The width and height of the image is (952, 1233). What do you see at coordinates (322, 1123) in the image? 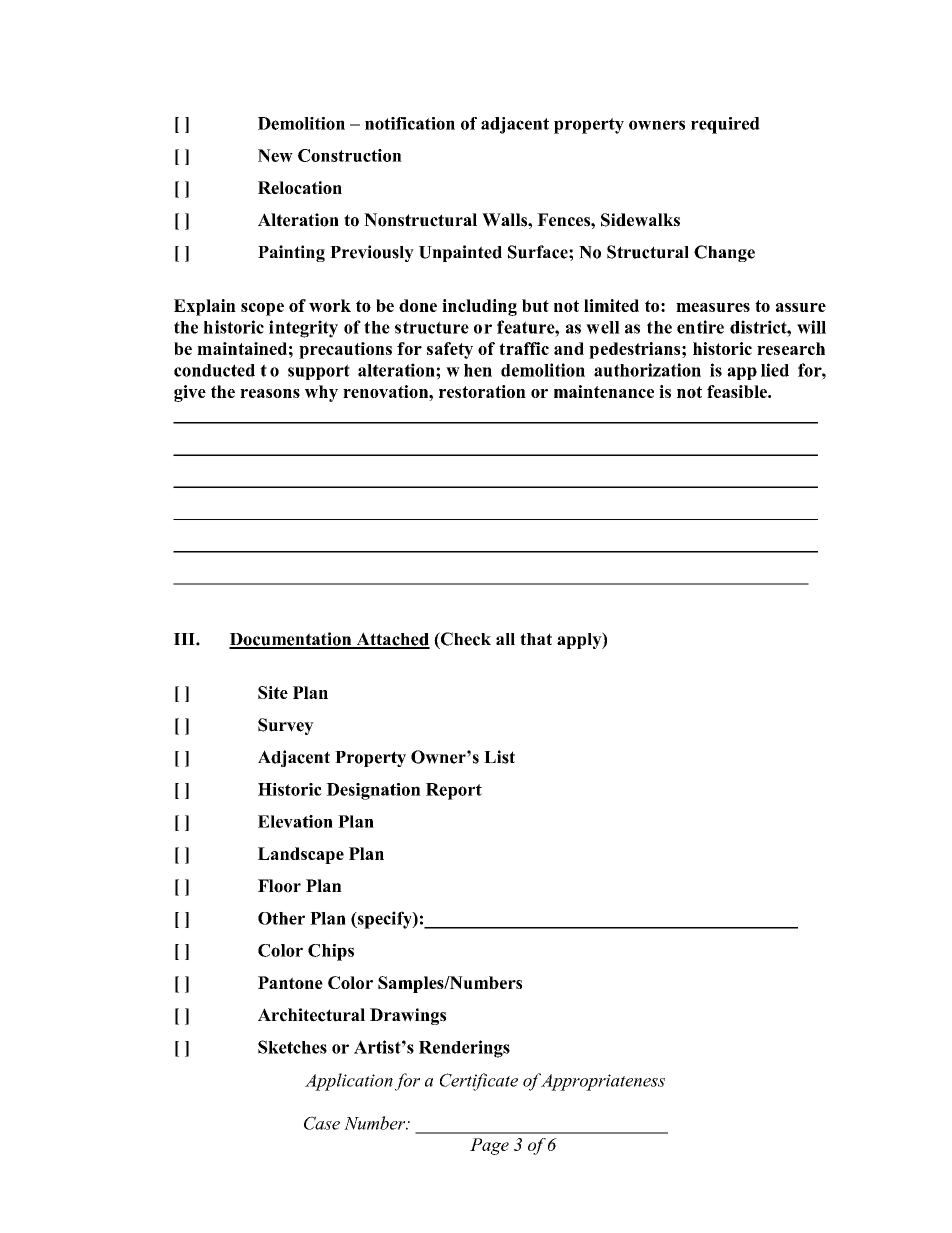
I see `Case` at bounding box center [322, 1123].
